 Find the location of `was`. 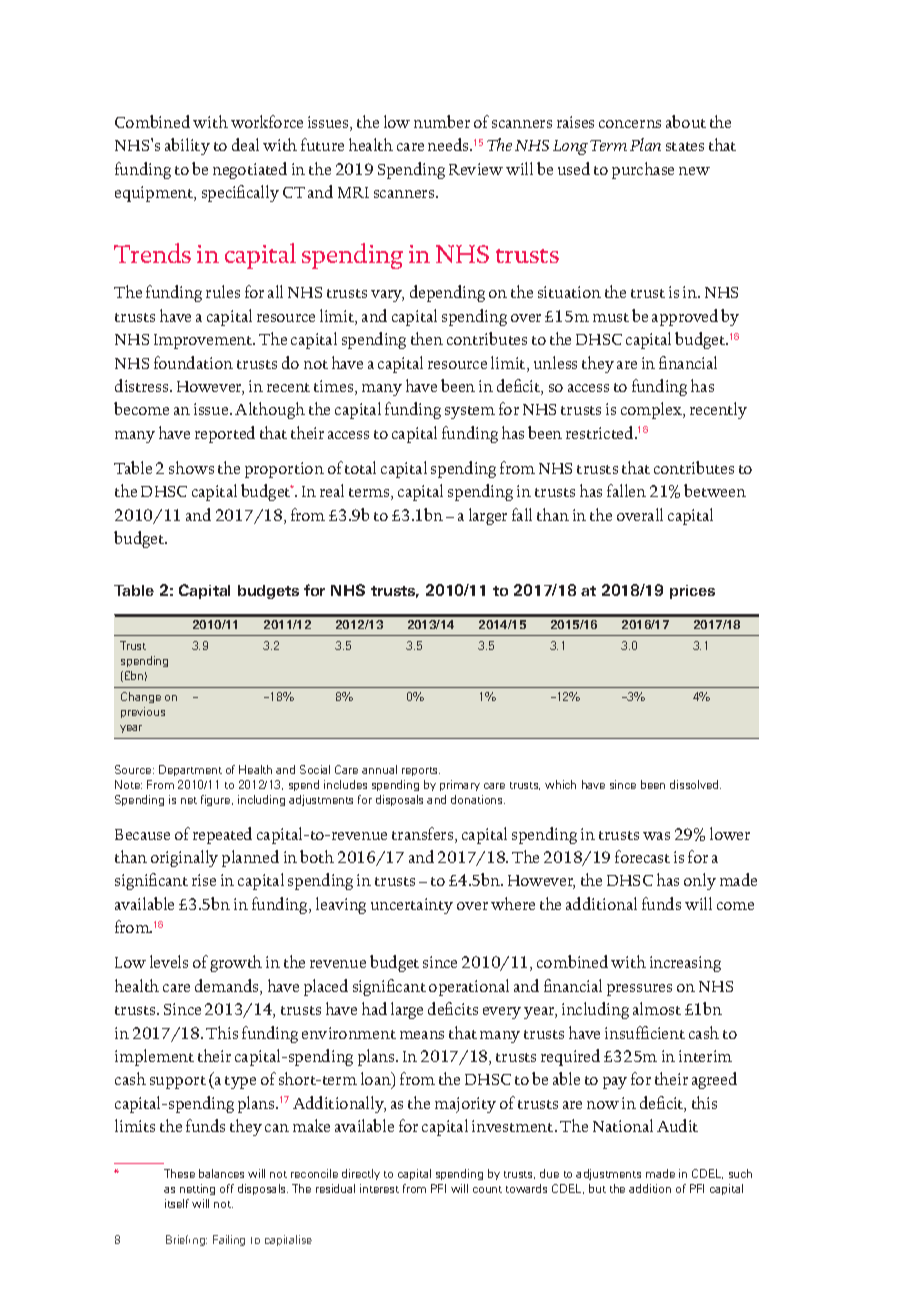

was is located at coordinates (656, 836).
